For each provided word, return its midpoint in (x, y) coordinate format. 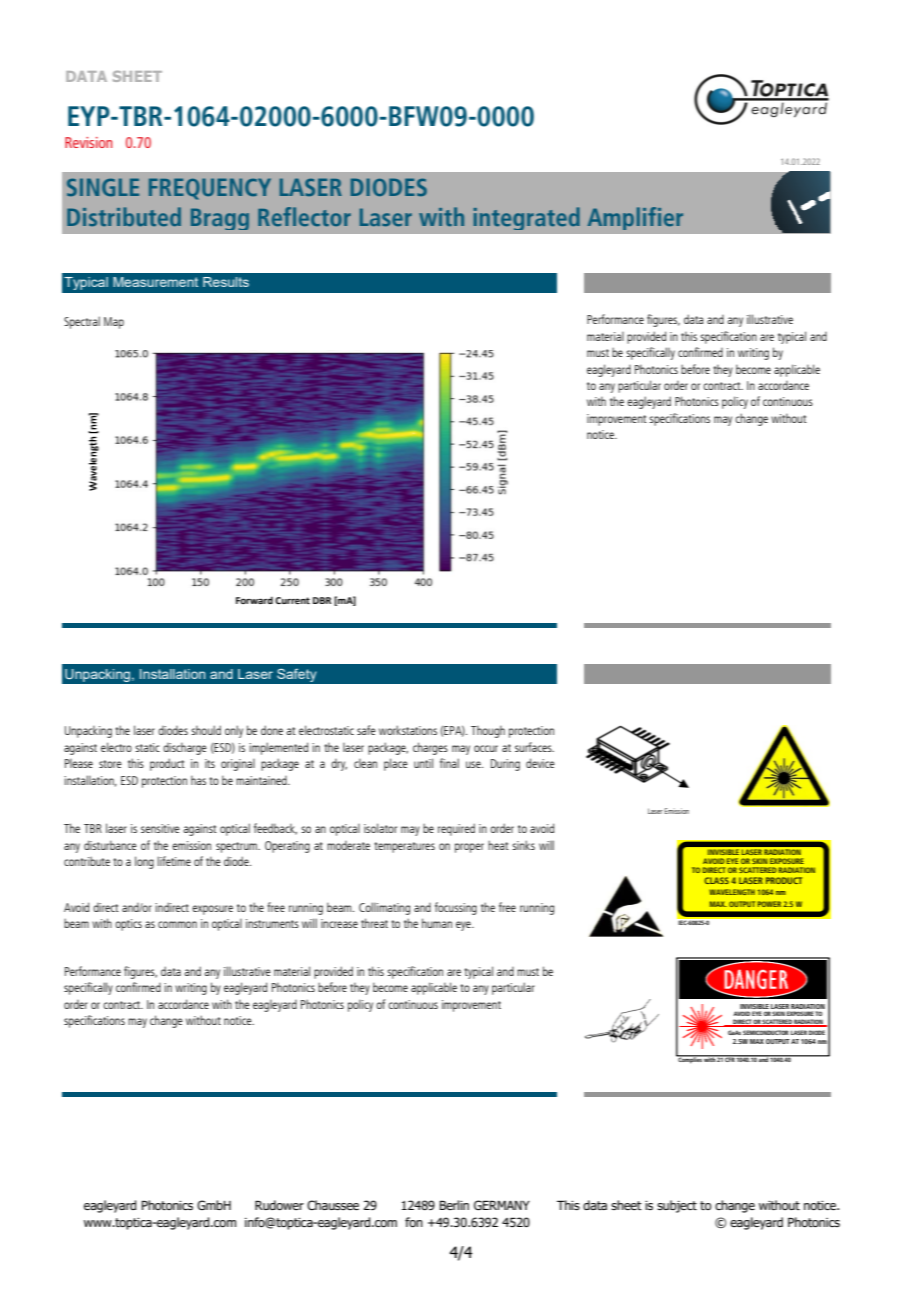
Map (114, 323)
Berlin (454, 1205)
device (540, 763)
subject (677, 1206)
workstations (408, 730)
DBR (322, 600)
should (206, 730)
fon (414, 1222)
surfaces (534, 747)
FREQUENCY (210, 189)
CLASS (716, 880)
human (437, 923)
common (177, 924)
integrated (526, 218)
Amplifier (635, 218)
